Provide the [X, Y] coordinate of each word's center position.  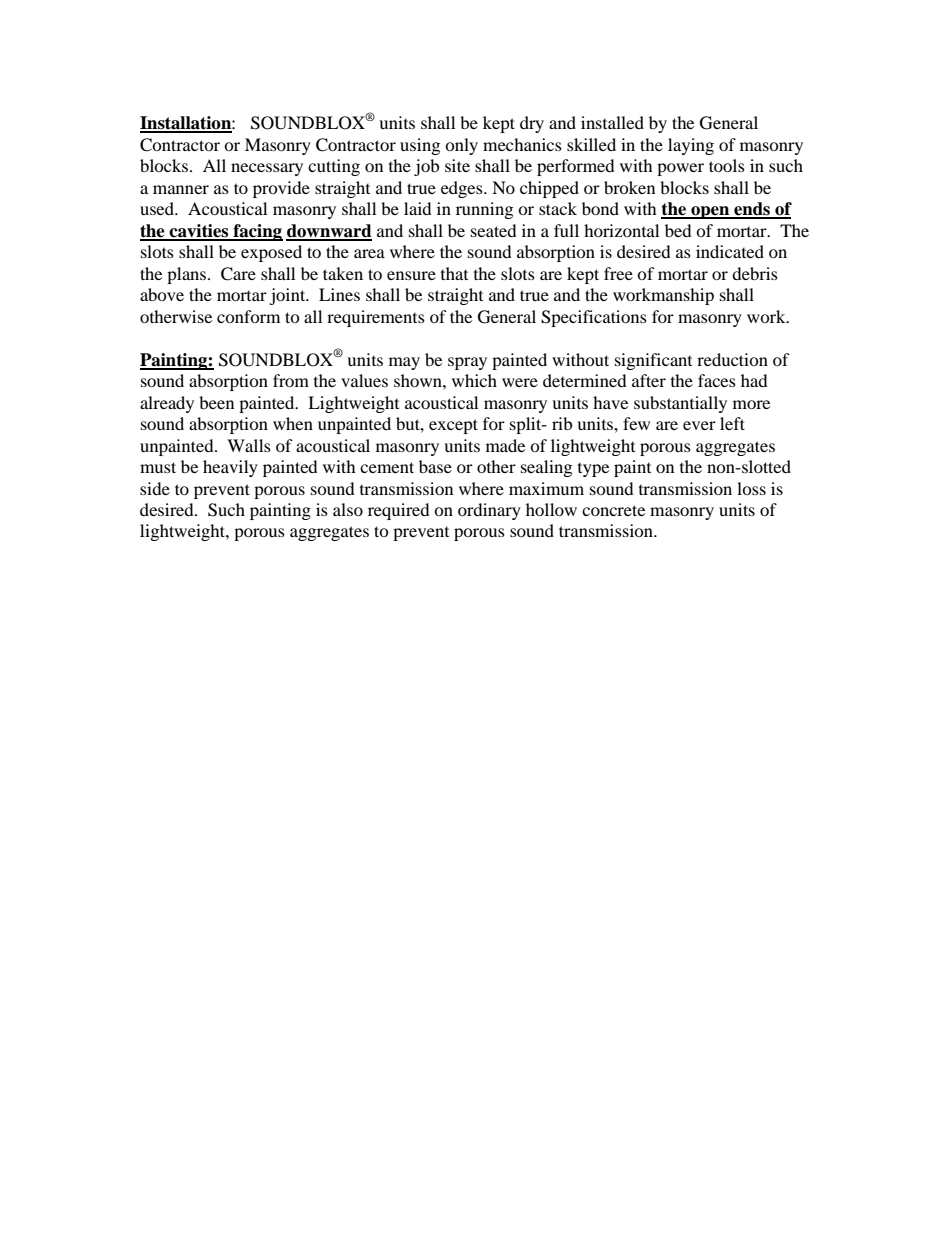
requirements [376, 318]
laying [691, 146]
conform [248, 316]
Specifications [594, 318]
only [461, 146]
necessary [267, 169]
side [155, 488]
